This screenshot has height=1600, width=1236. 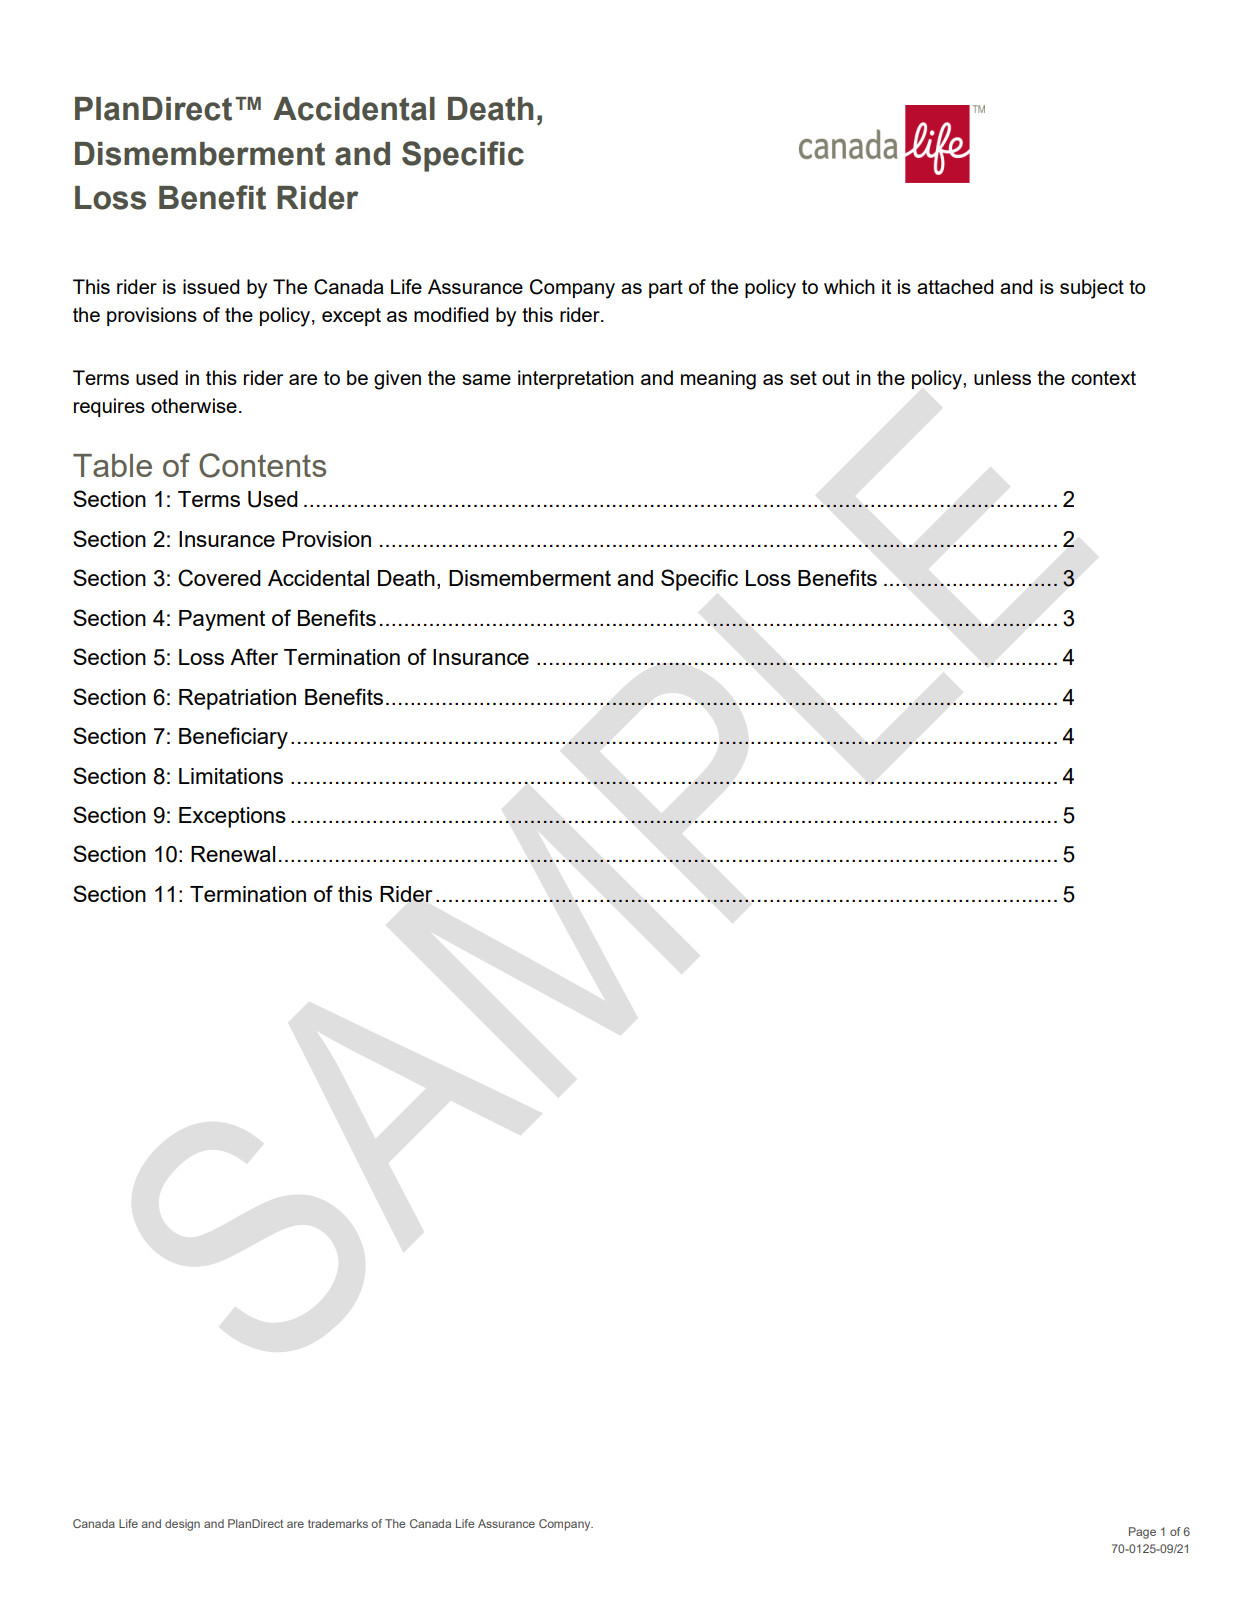 What do you see at coordinates (666, 289) in the screenshot?
I see `part` at bounding box center [666, 289].
